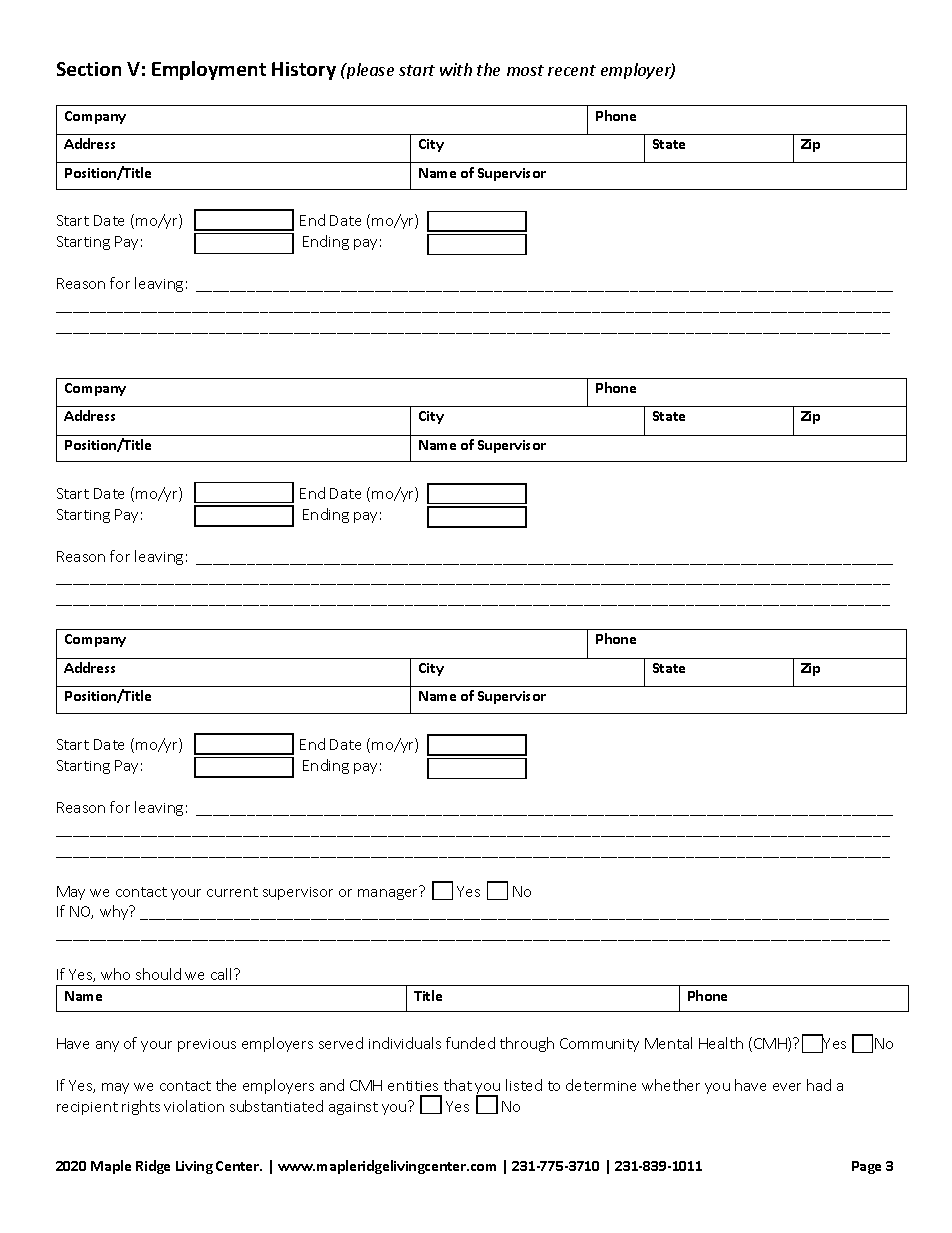 The height and width of the image is (1233, 952). I want to click on manager, so click(389, 893).
